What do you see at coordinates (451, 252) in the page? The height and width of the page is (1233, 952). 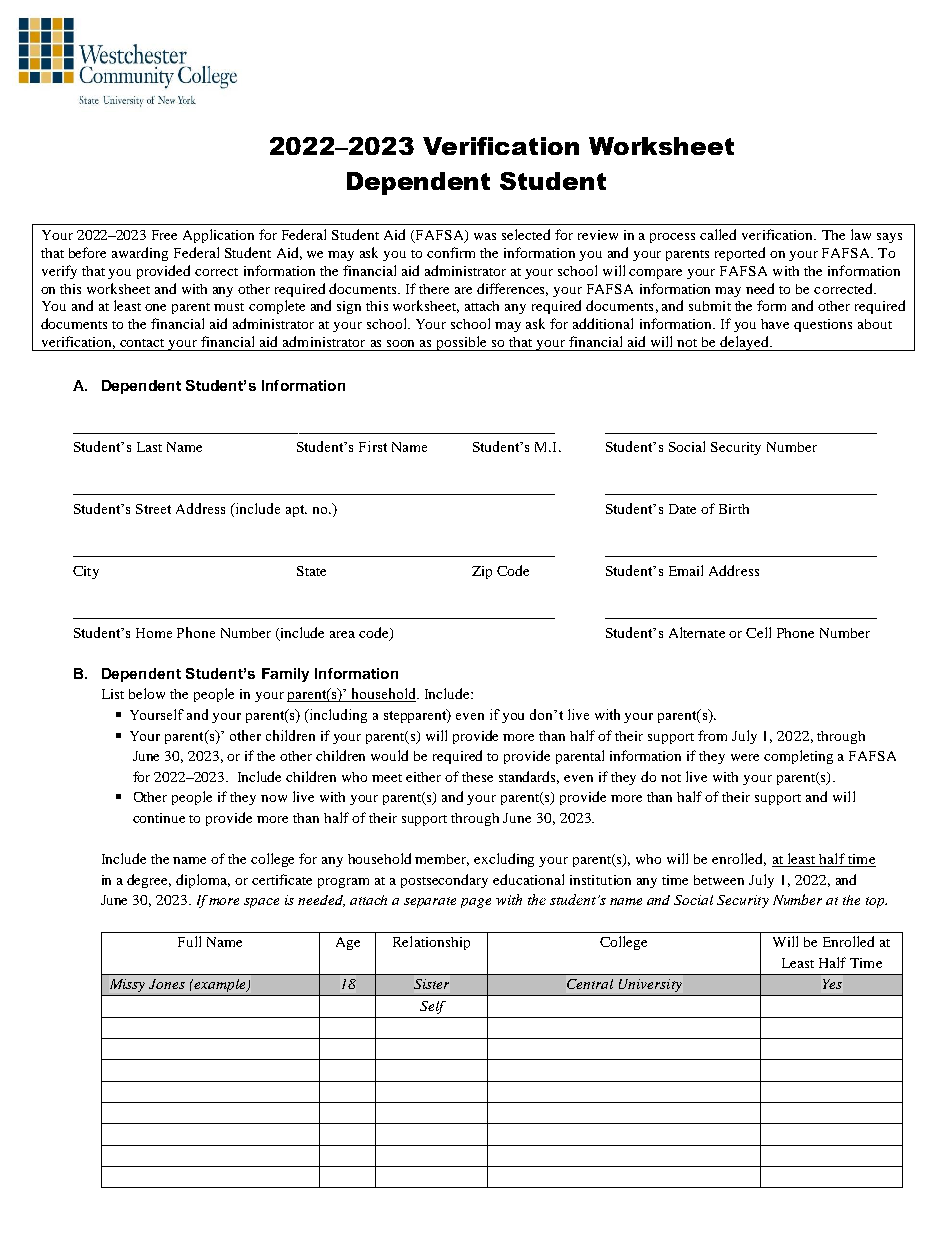 I see `confirm` at bounding box center [451, 252].
